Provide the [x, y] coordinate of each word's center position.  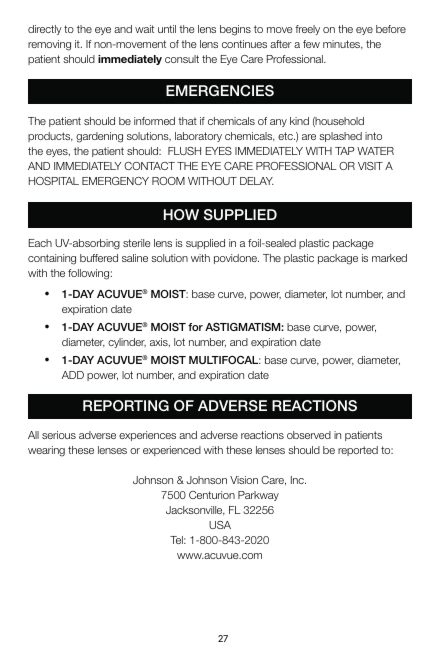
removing [49, 45]
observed [309, 435]
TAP [345, 151]
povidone [236, 259]
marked [389, 258]
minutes [343, 44]
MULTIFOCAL [225, 360]
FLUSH [184, 151]
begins [235, 30]
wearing [46, 451]
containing [52, 259]
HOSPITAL [54, 181]
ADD [73, 375]
